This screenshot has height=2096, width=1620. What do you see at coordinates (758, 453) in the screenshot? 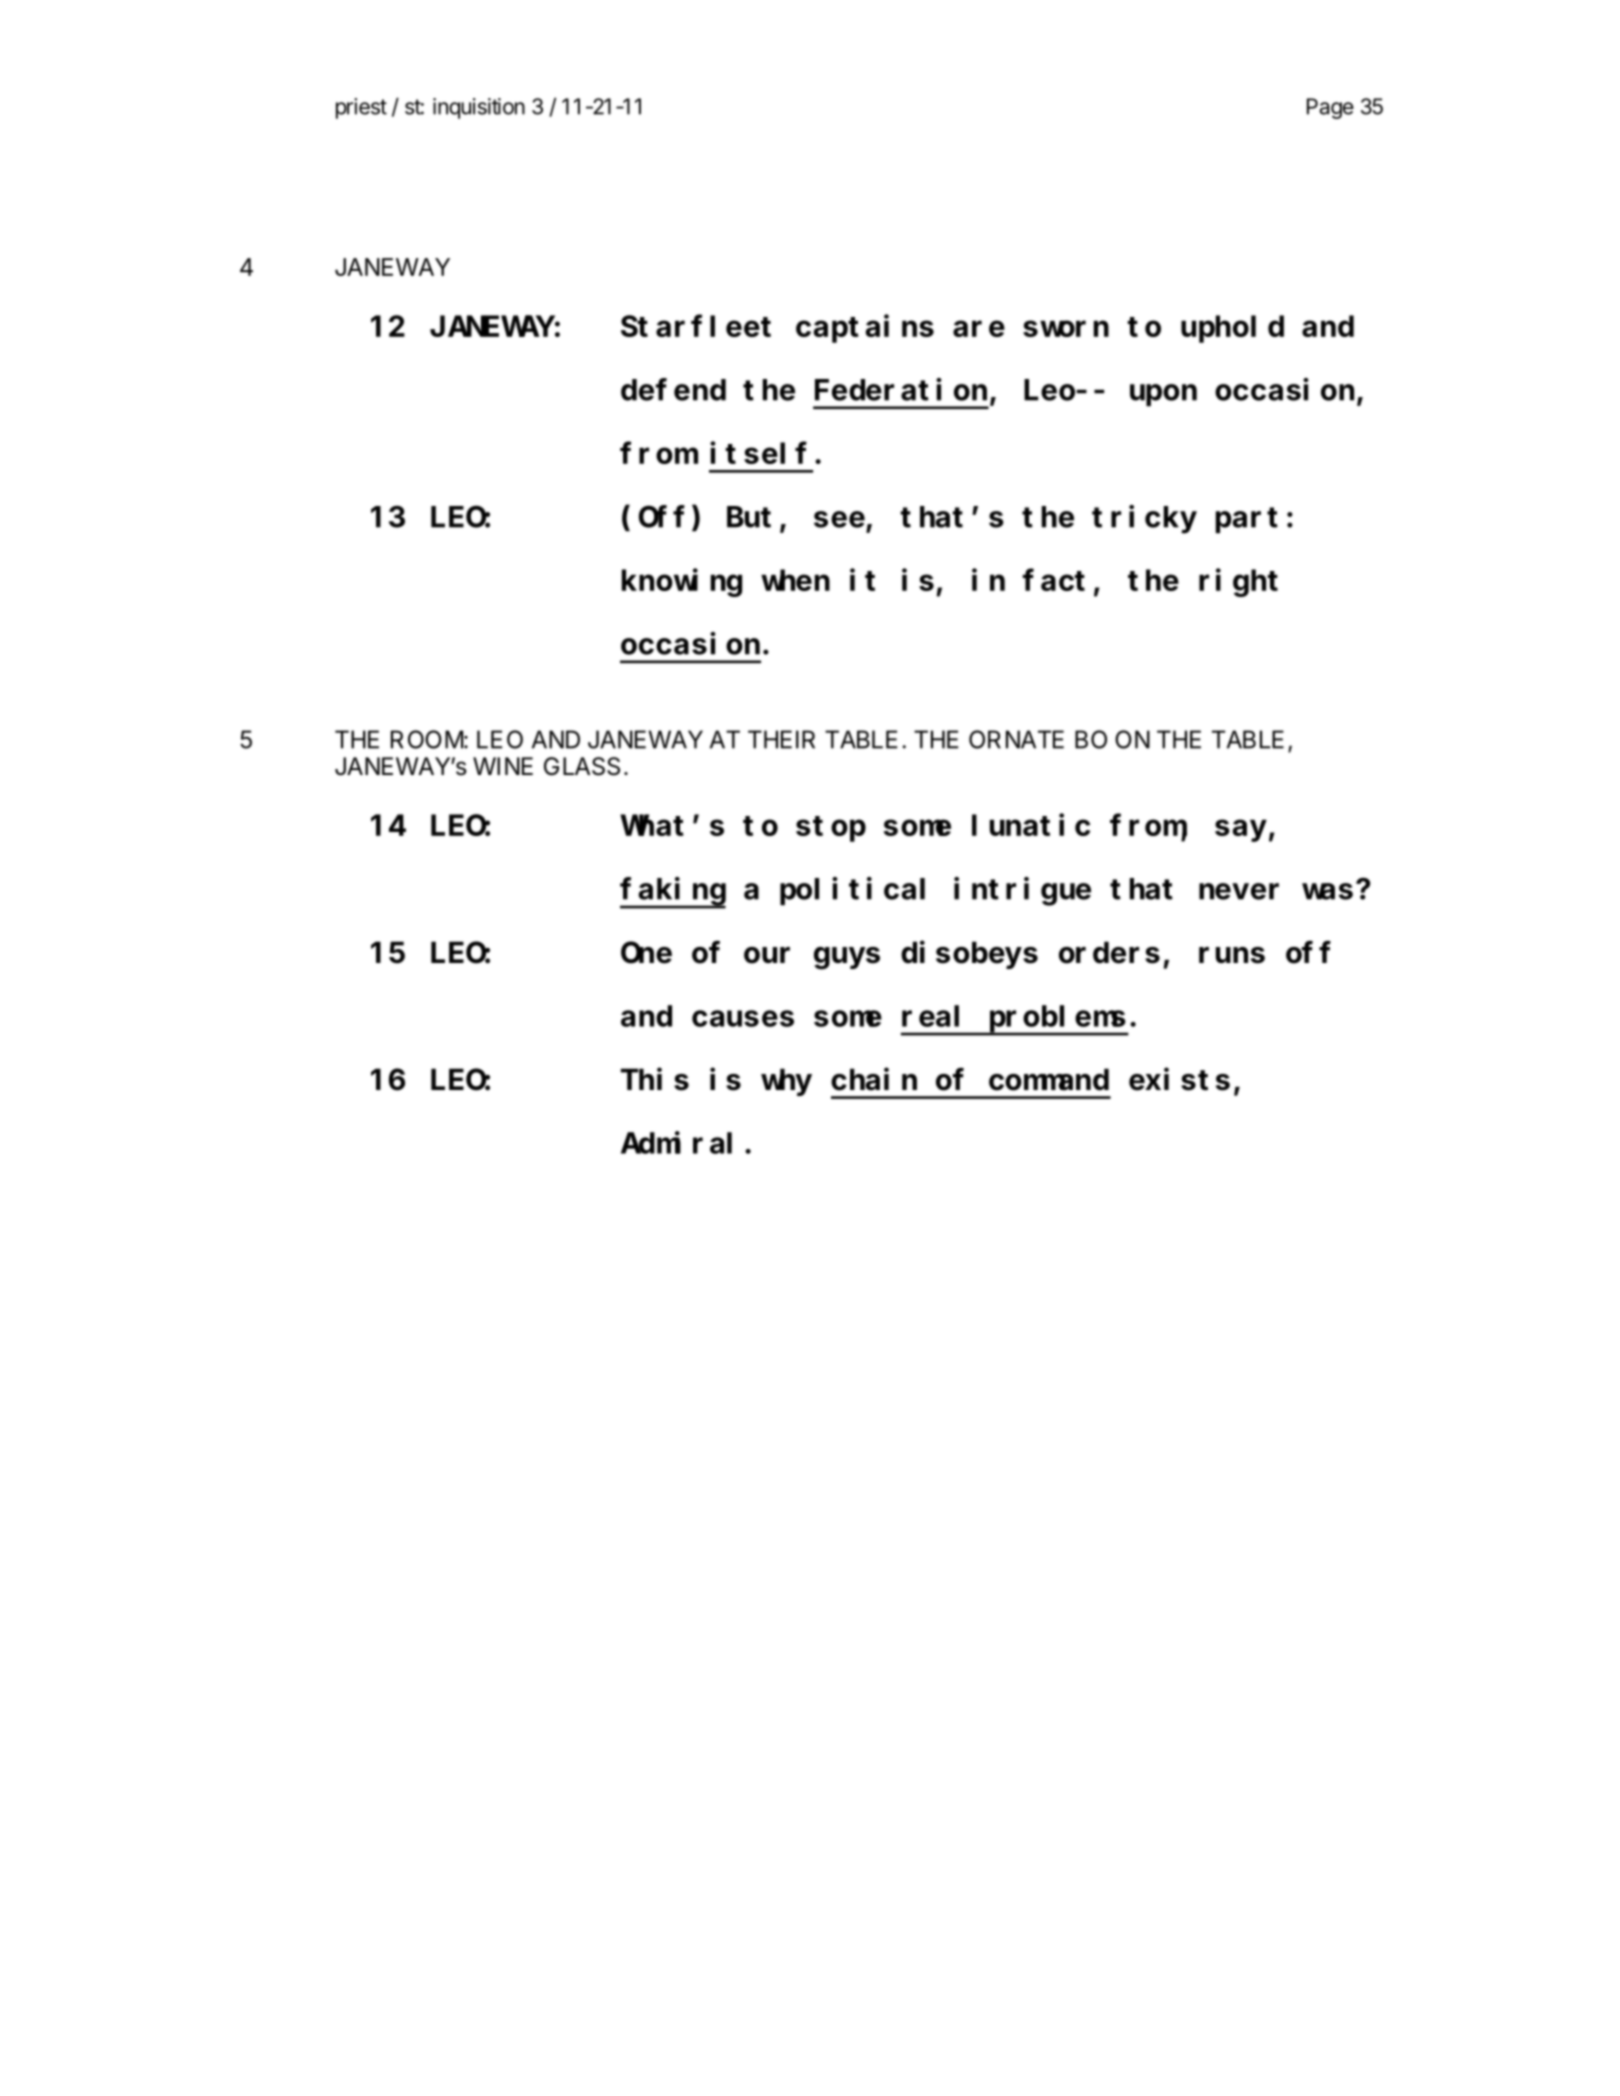
I see `itself` at bounding box center [758, 453].
